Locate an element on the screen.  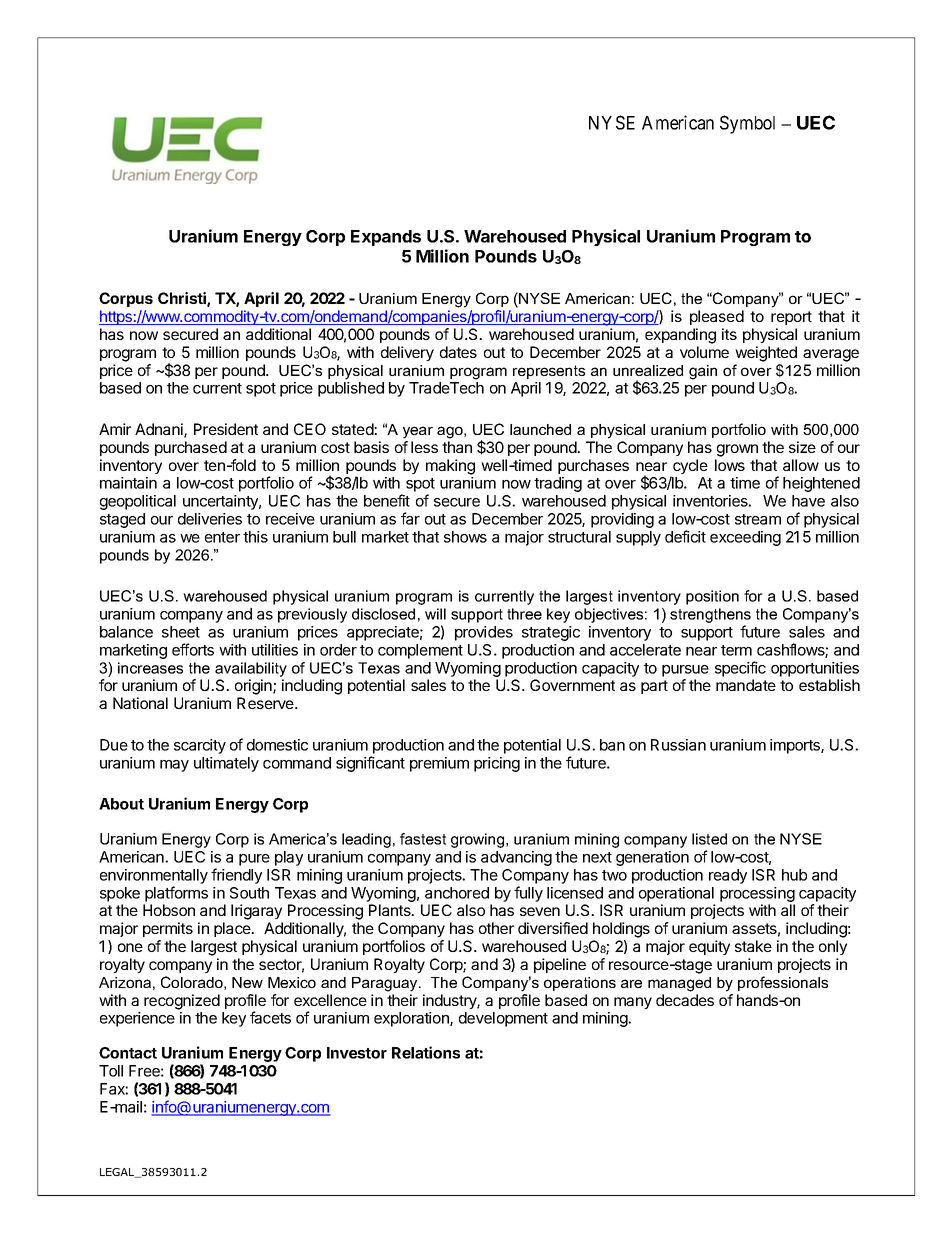
decades is located at coordinates (685, 1000).
